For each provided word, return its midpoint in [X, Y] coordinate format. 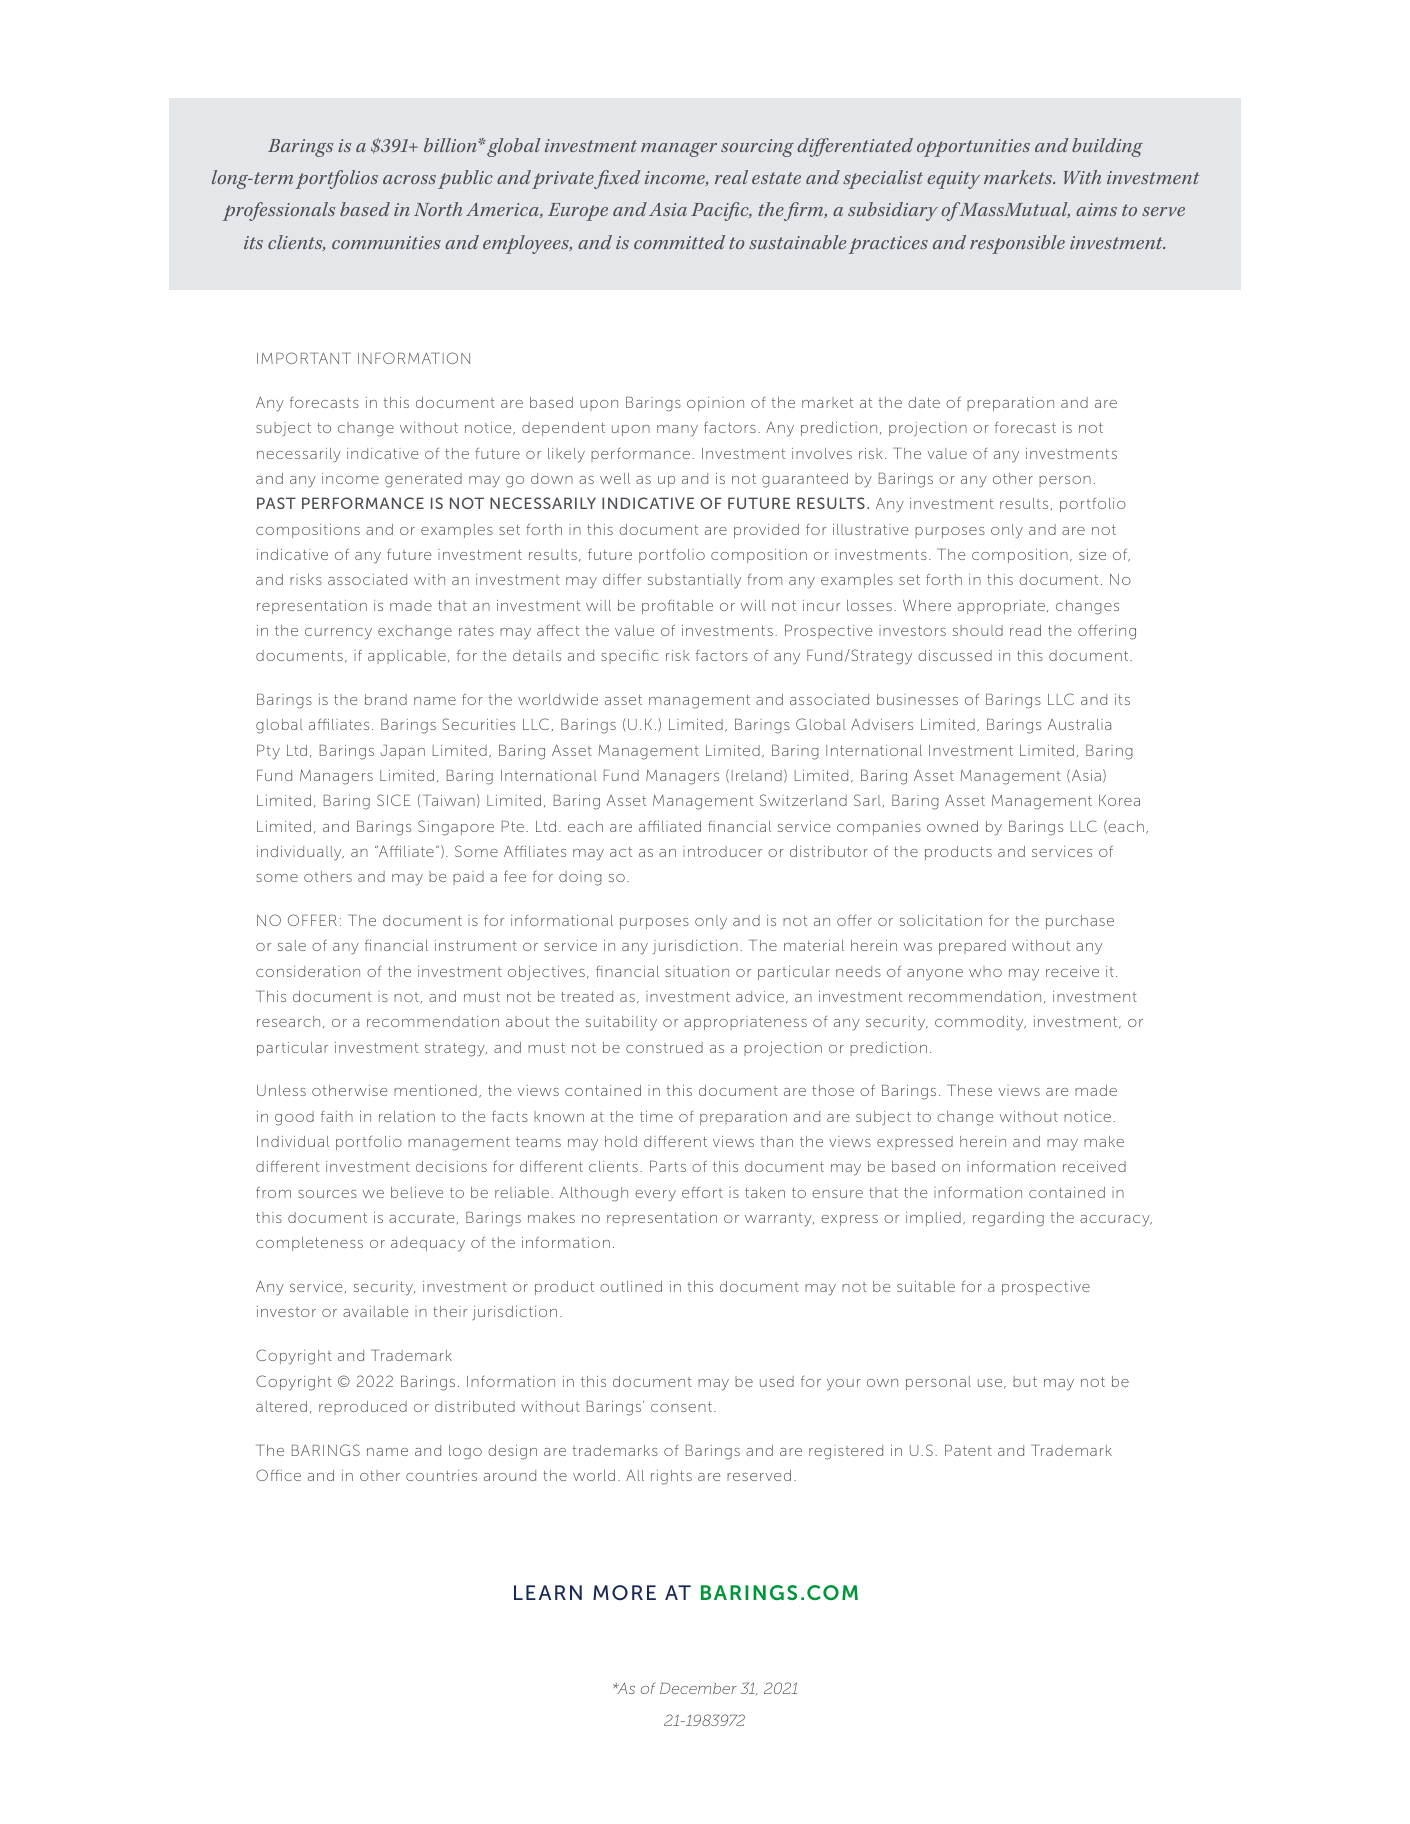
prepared [972, 947]
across [409, 179]
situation [697, 971]
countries [441, 1475]
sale [292, 945]
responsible [1017, 244]
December [698, 1688]
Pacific [721, 211]
